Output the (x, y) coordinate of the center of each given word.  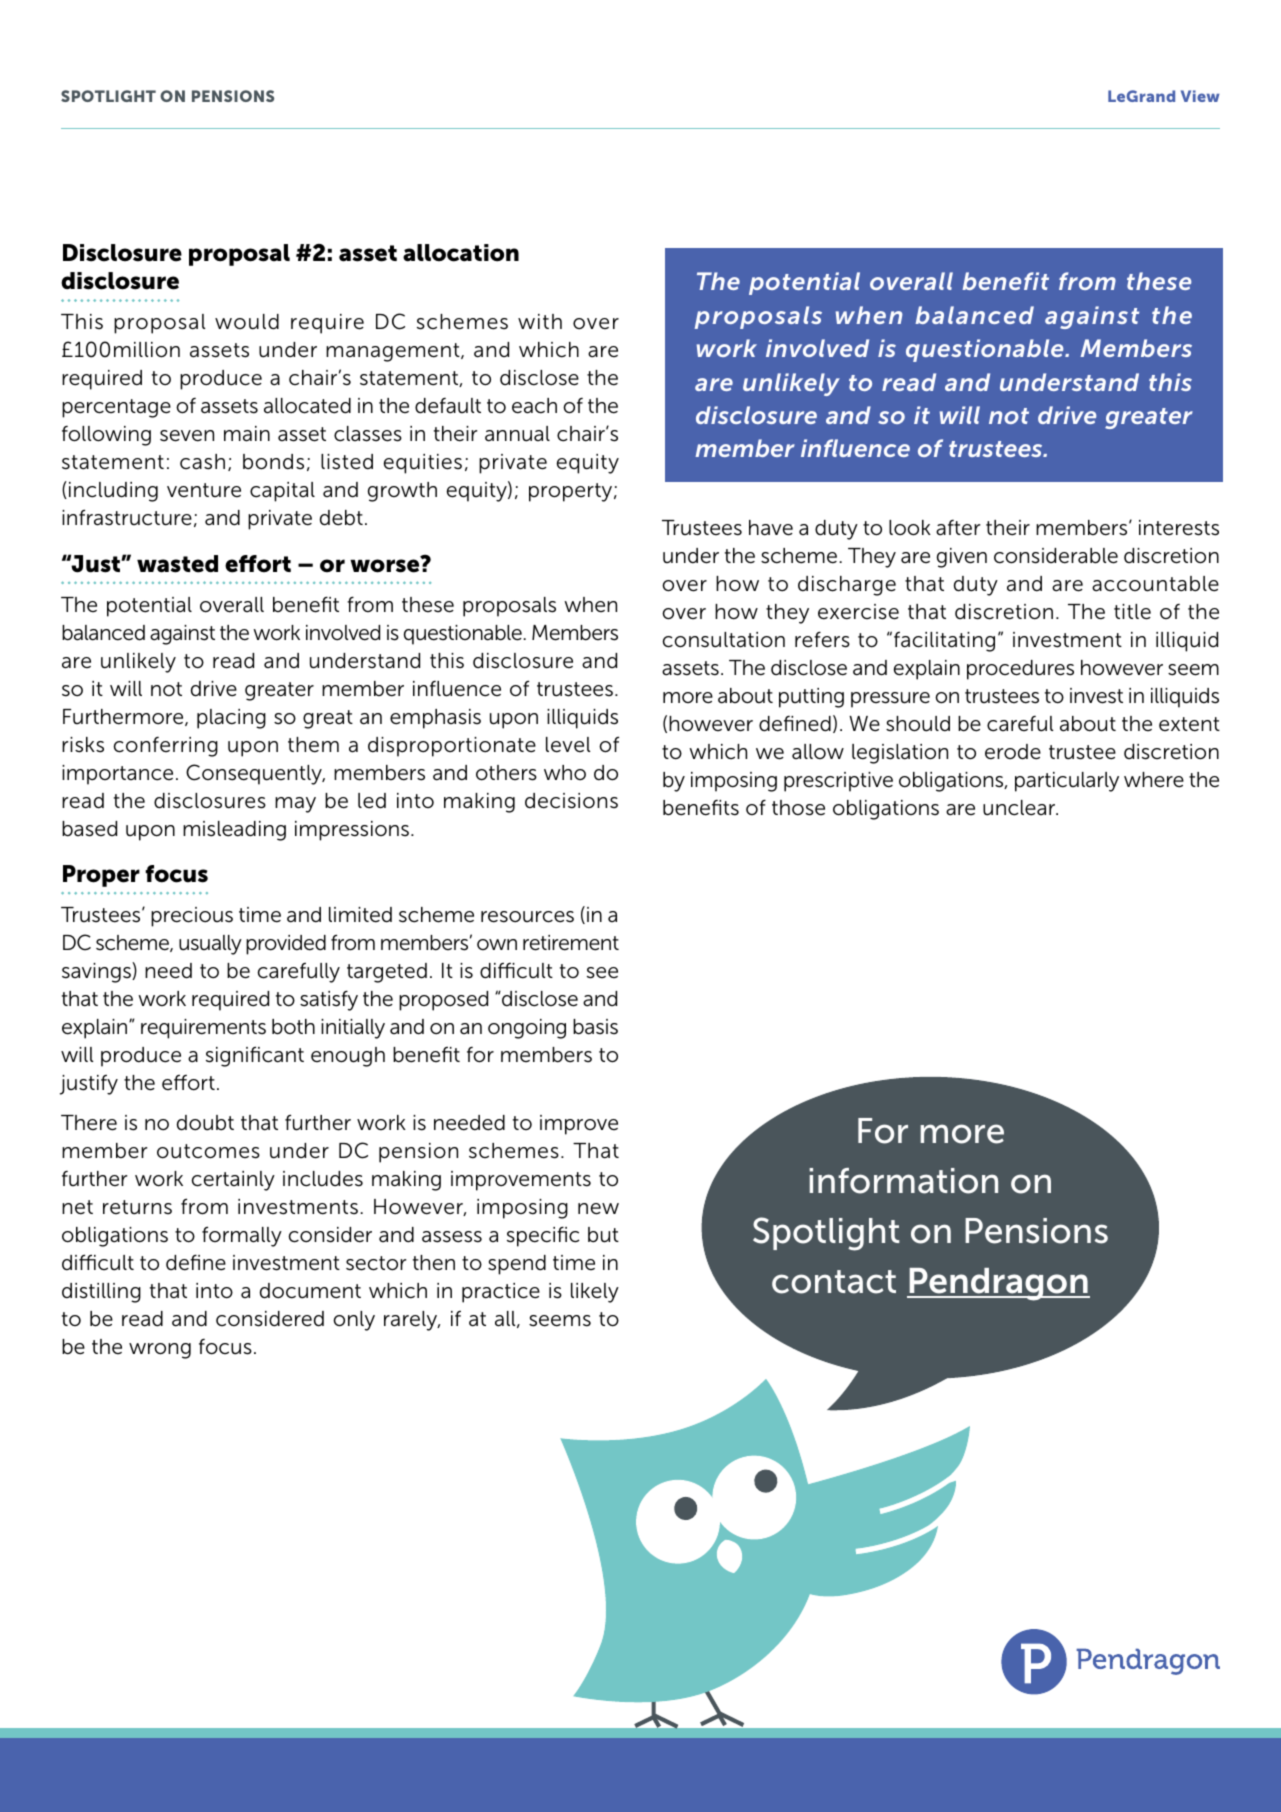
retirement (571, 943)
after (958, 528)
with (540, 321)
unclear (1020, 808)
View (1200, 96)
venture (204, 490)
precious (192, 917)
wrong (160, 1351)
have (771, 528)
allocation (461, 253)
